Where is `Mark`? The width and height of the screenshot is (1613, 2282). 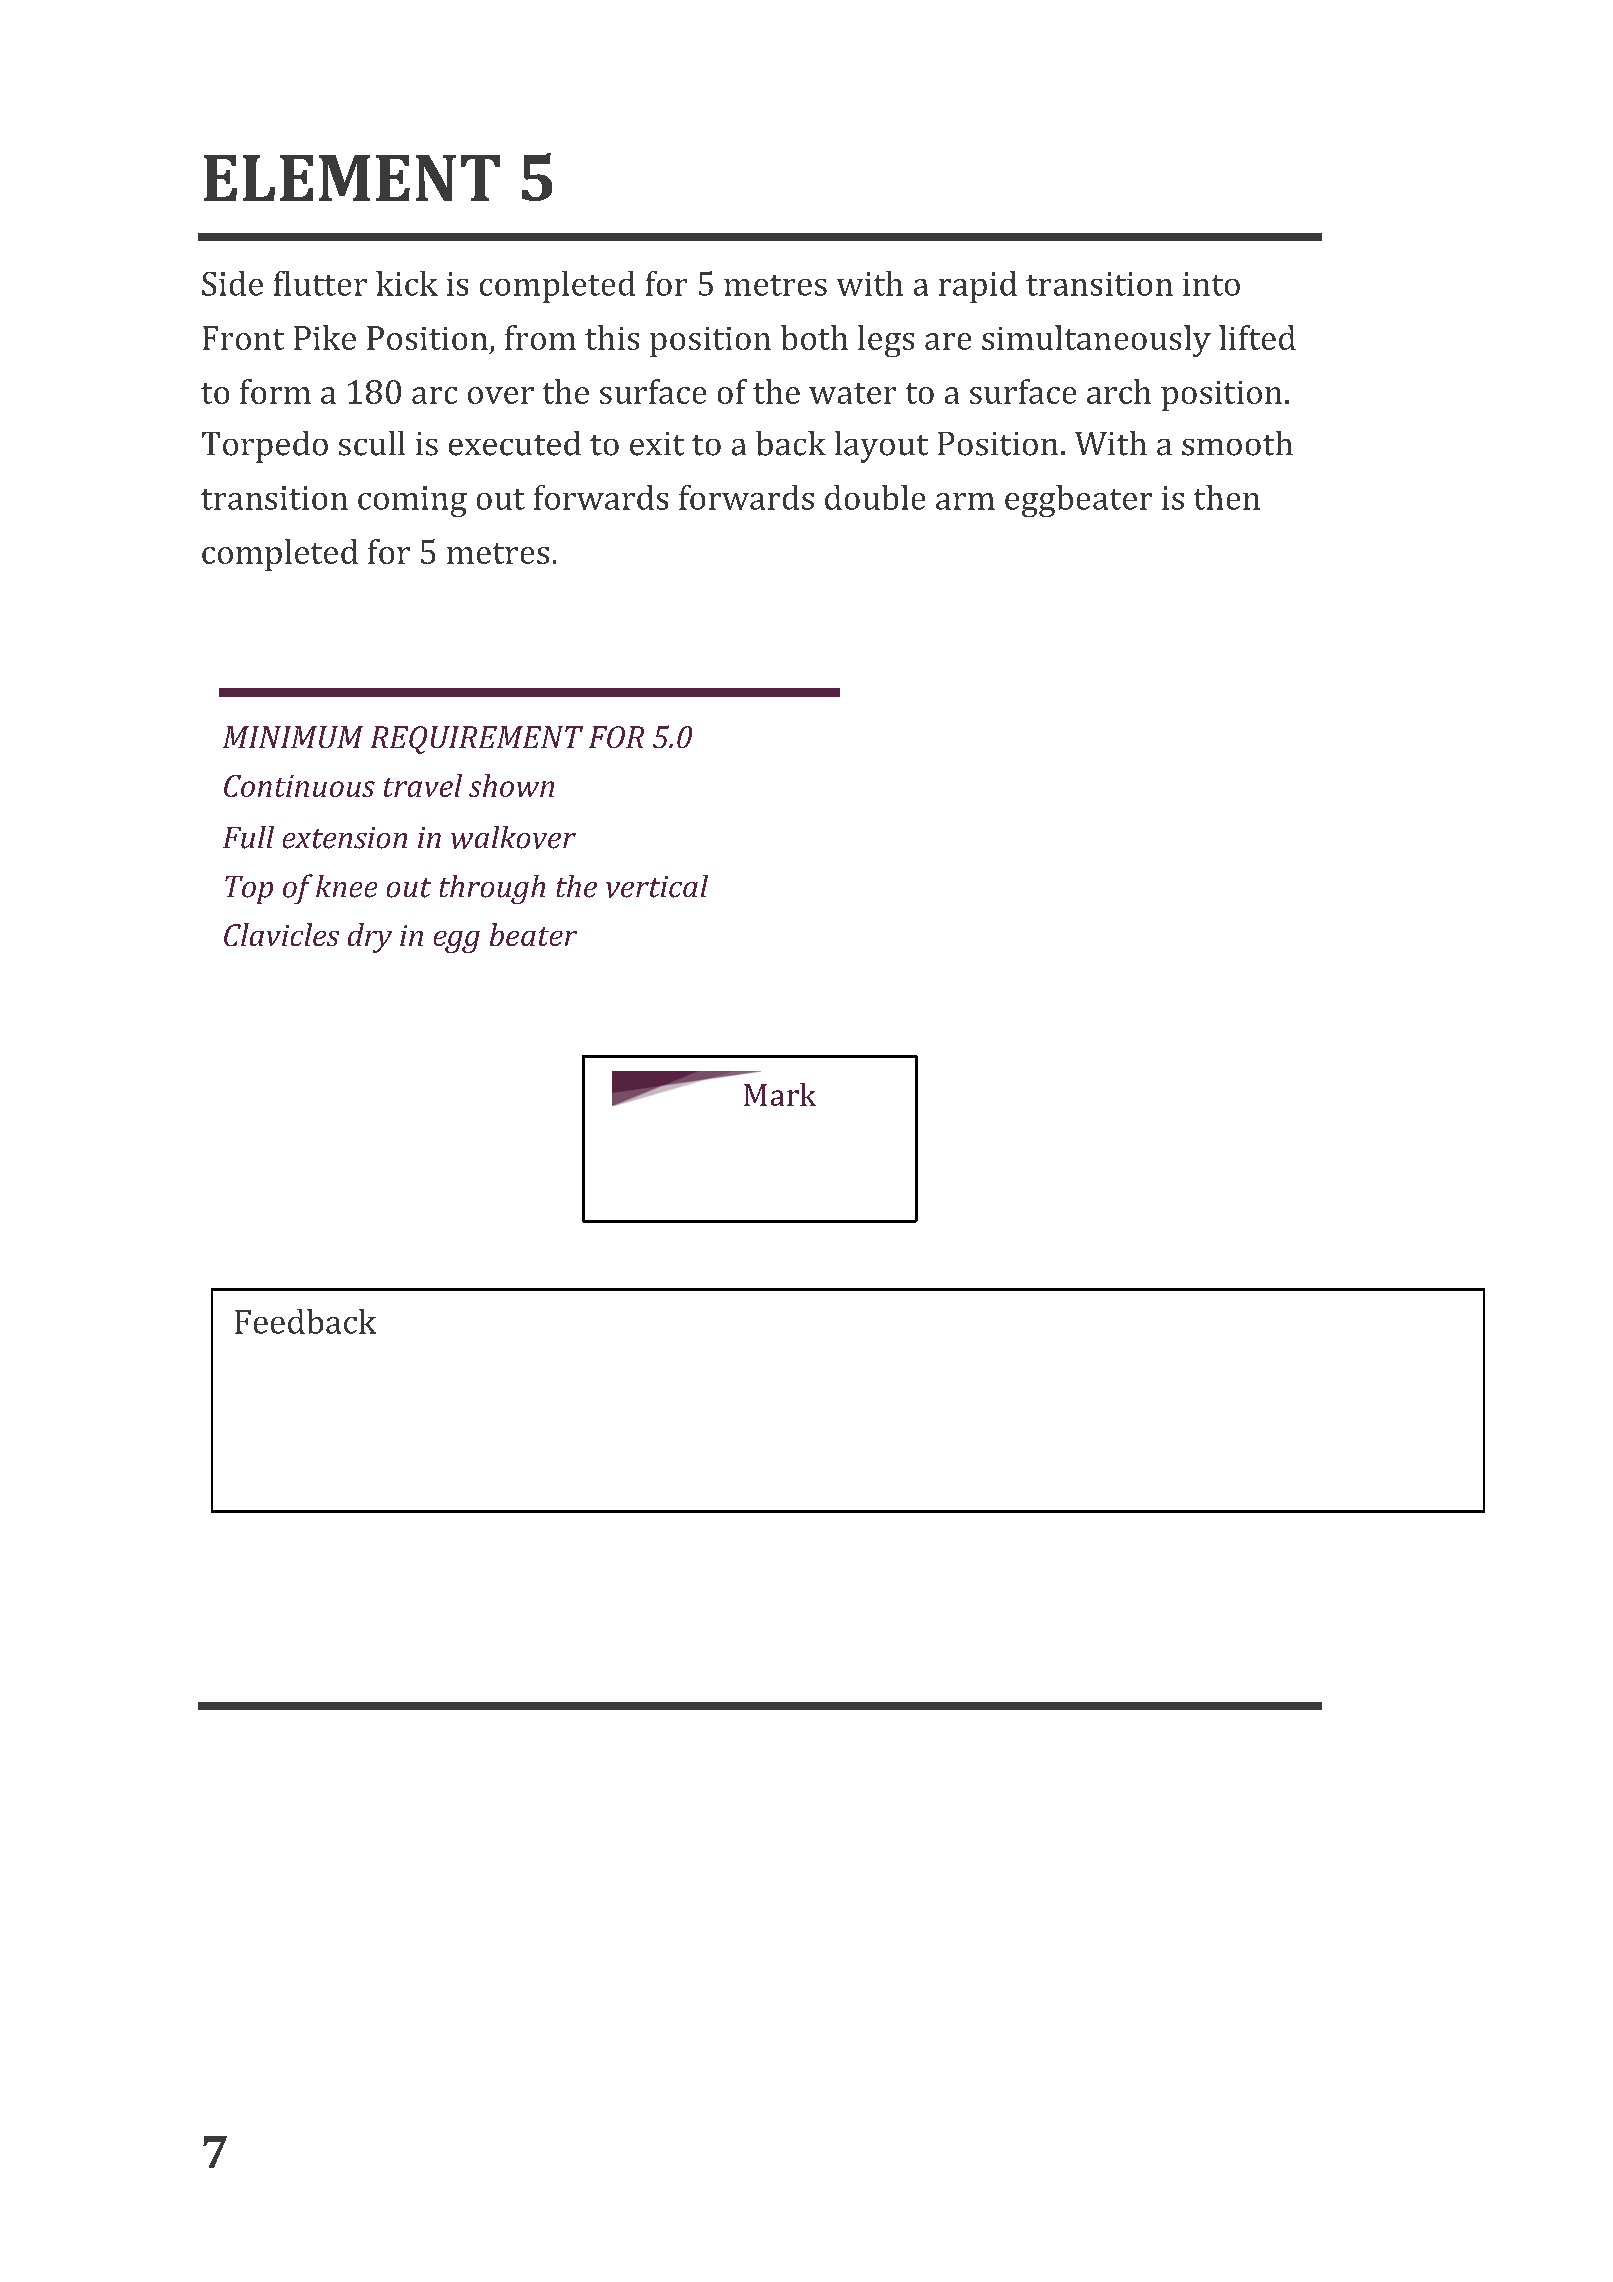 Mark is located at coordinates (780, 1094).
